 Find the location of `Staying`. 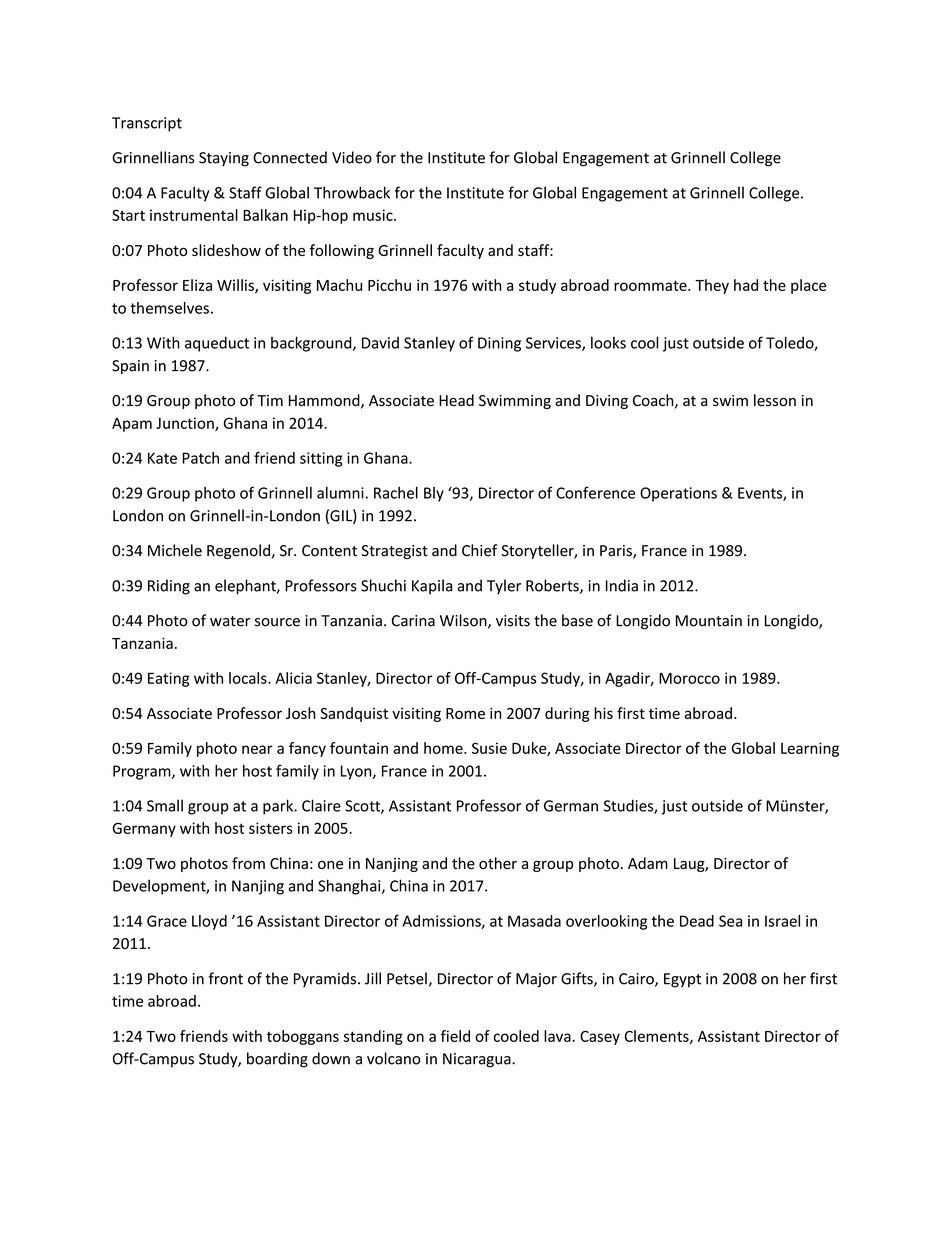

Staying is located at coordinates (224, 159).
